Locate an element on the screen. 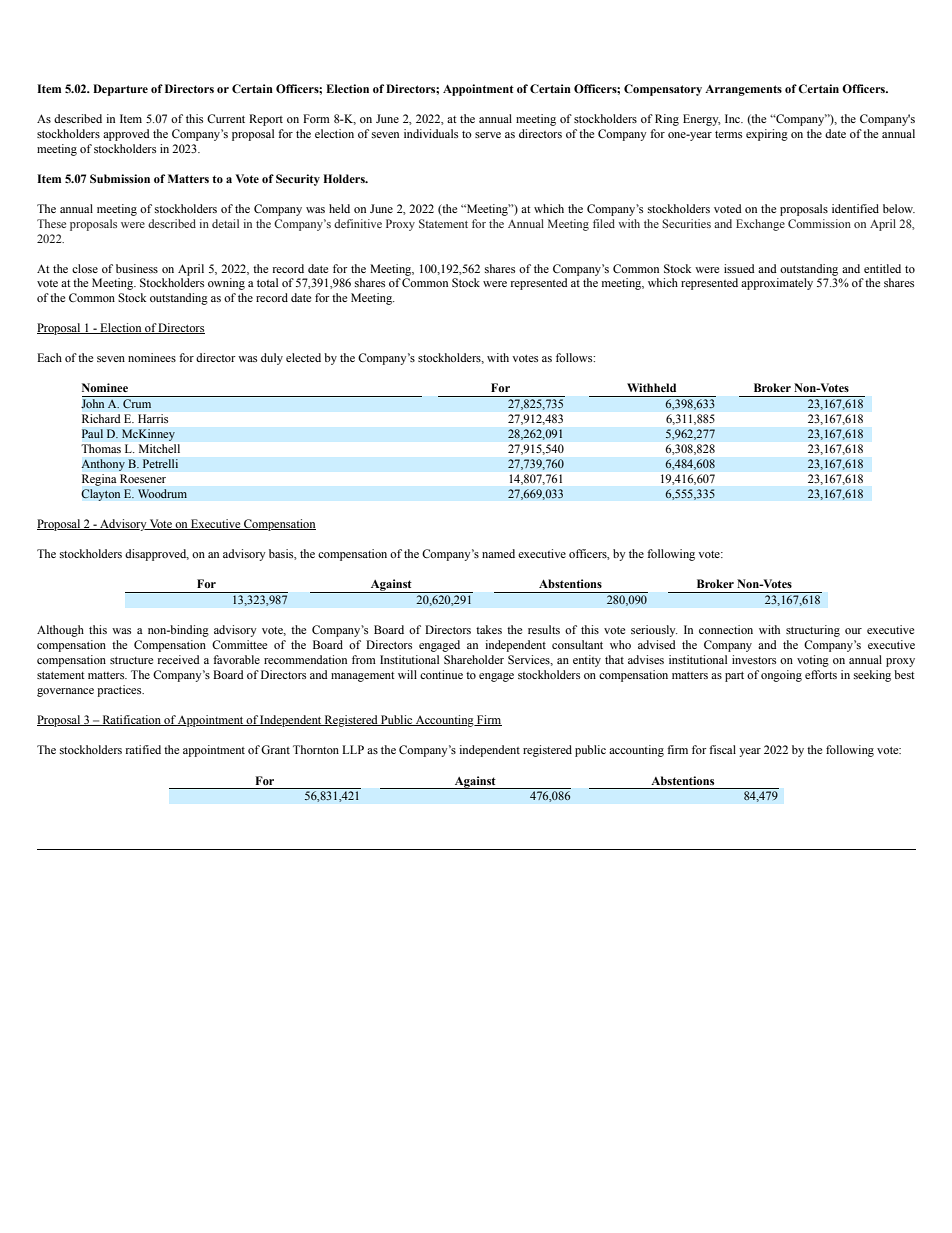 Image resolution: width=952 pixels, height=1233 pixels. Harris is located at coordinates (153, 418).
